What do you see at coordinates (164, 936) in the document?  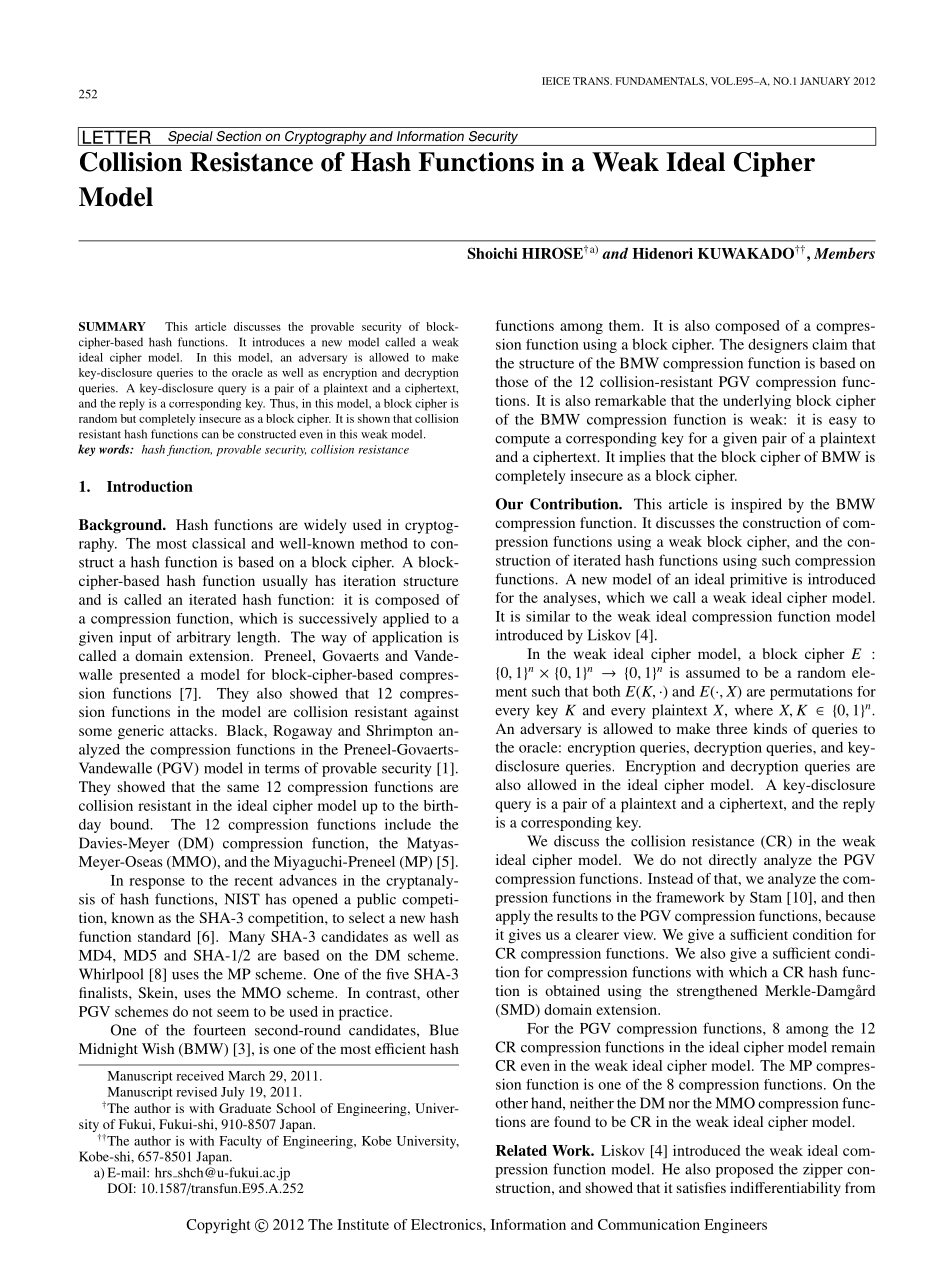 I see `standard` at bounding box center [164, 936].
